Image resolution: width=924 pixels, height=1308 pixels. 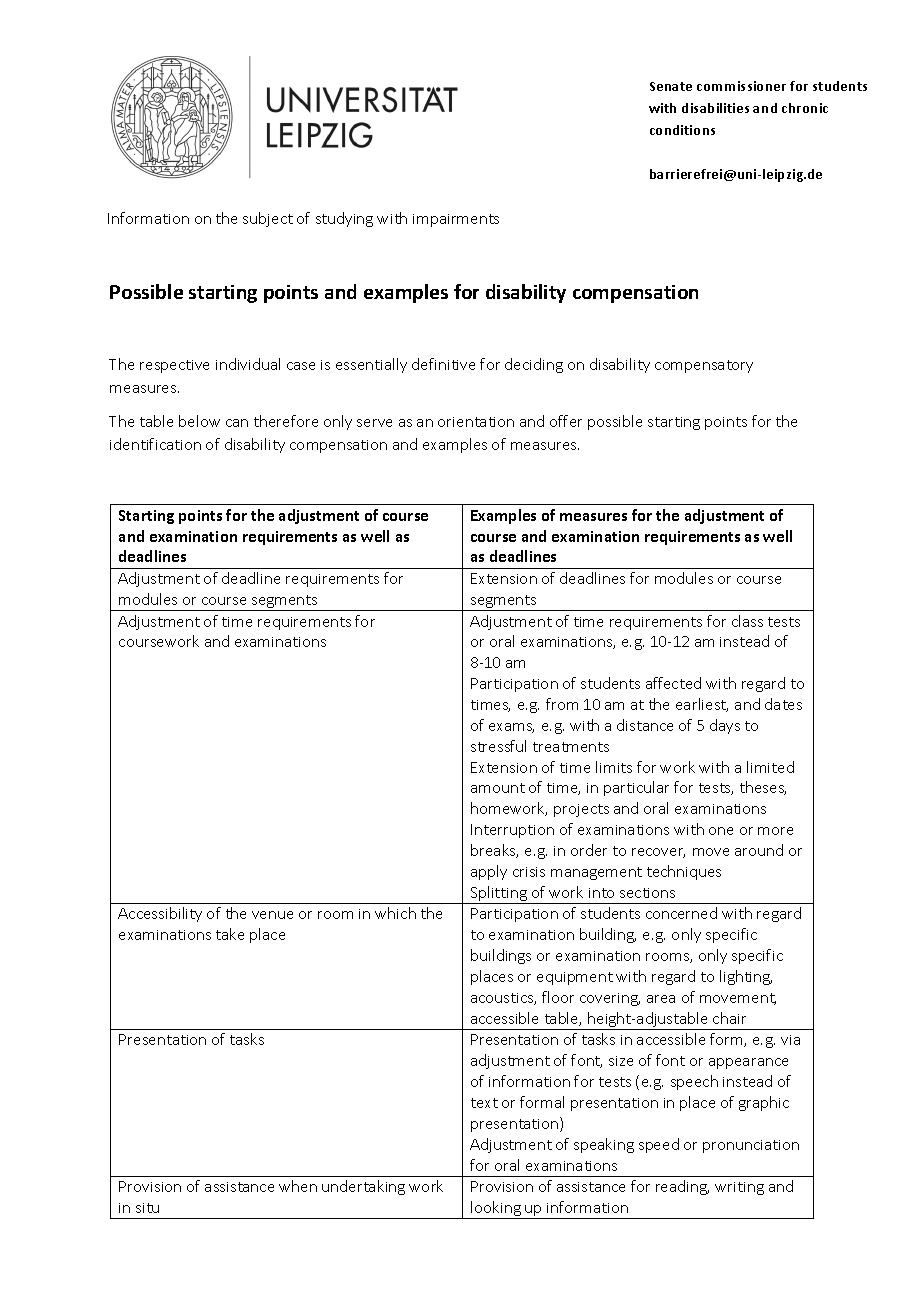 I want to click on exams, so click(x=511, y=728).
